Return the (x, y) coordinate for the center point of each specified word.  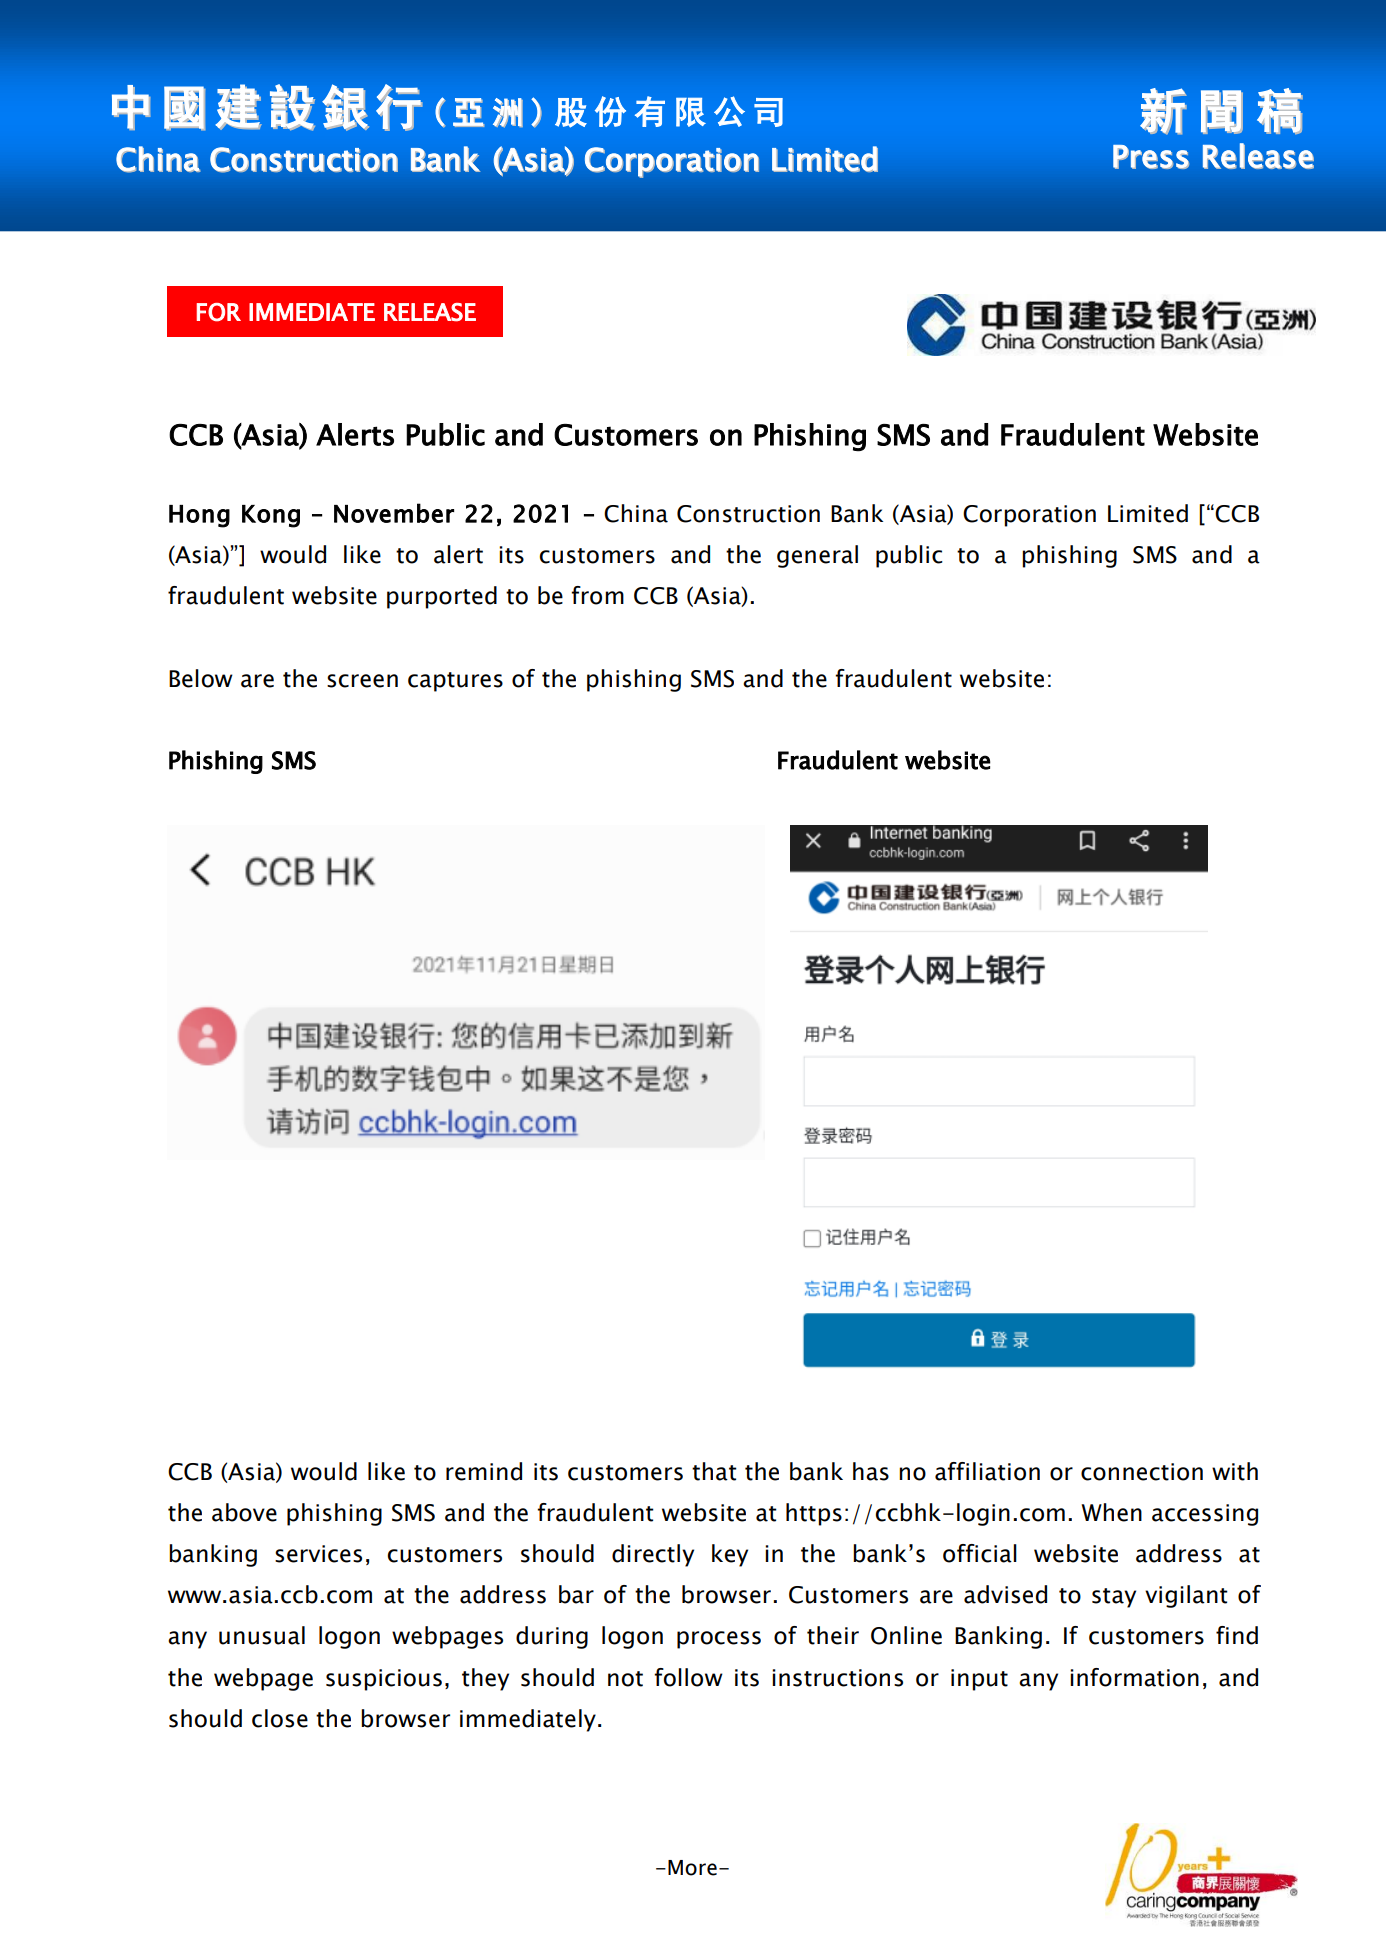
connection (1142, 1472)
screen (362, 681)
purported (442, 597)
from (597, 595)
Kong (271, 516)
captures (455, 682)
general (817, 556)
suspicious (384, 1680)
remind (484, 1471)
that (714, 1471)
